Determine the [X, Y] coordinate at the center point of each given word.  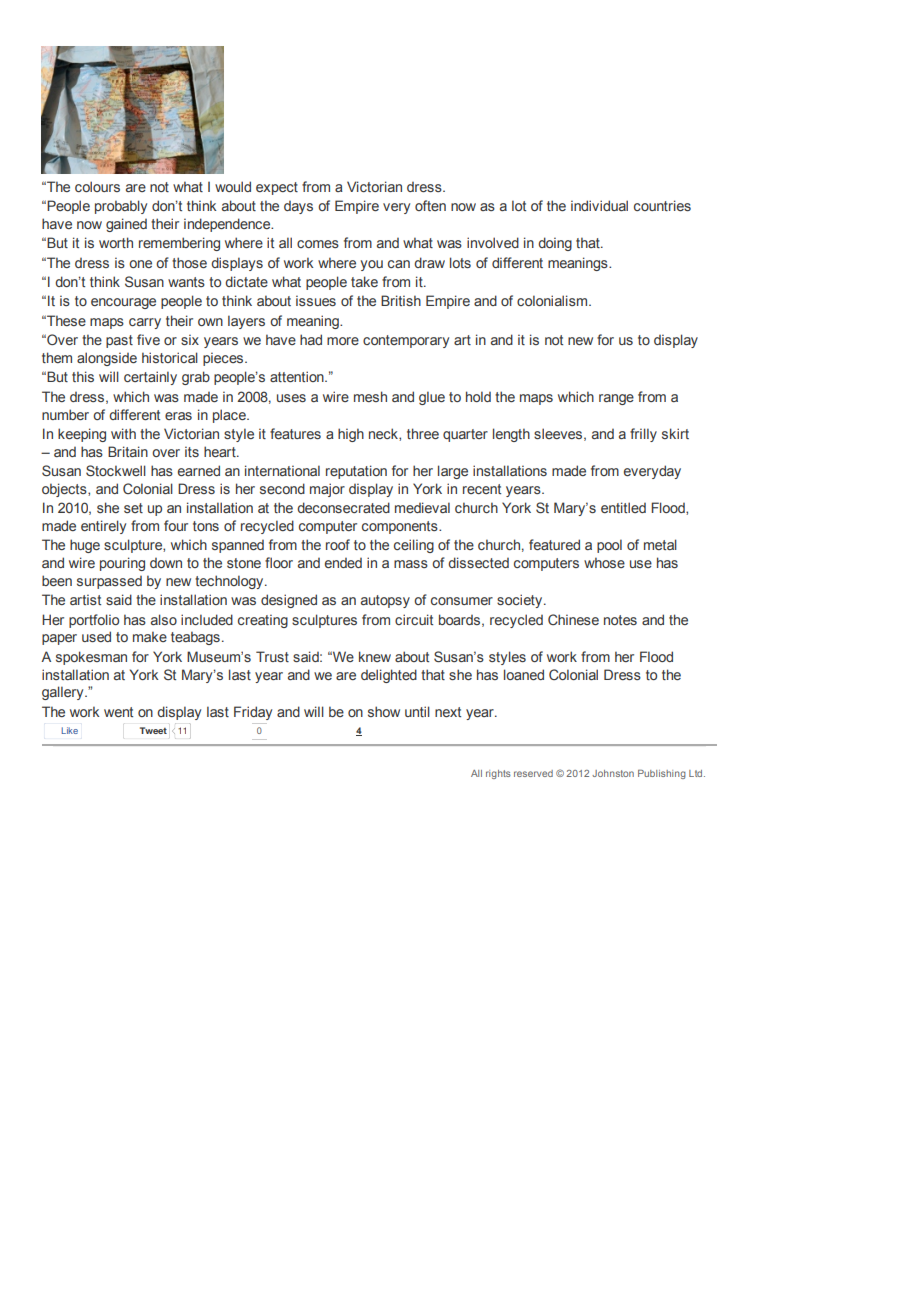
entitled [623, 507]
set [133, 508]
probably [121, 207]
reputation [356, 472]
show [384, 711]
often [430, 205]
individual [599, 205]
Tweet [153, 730]
